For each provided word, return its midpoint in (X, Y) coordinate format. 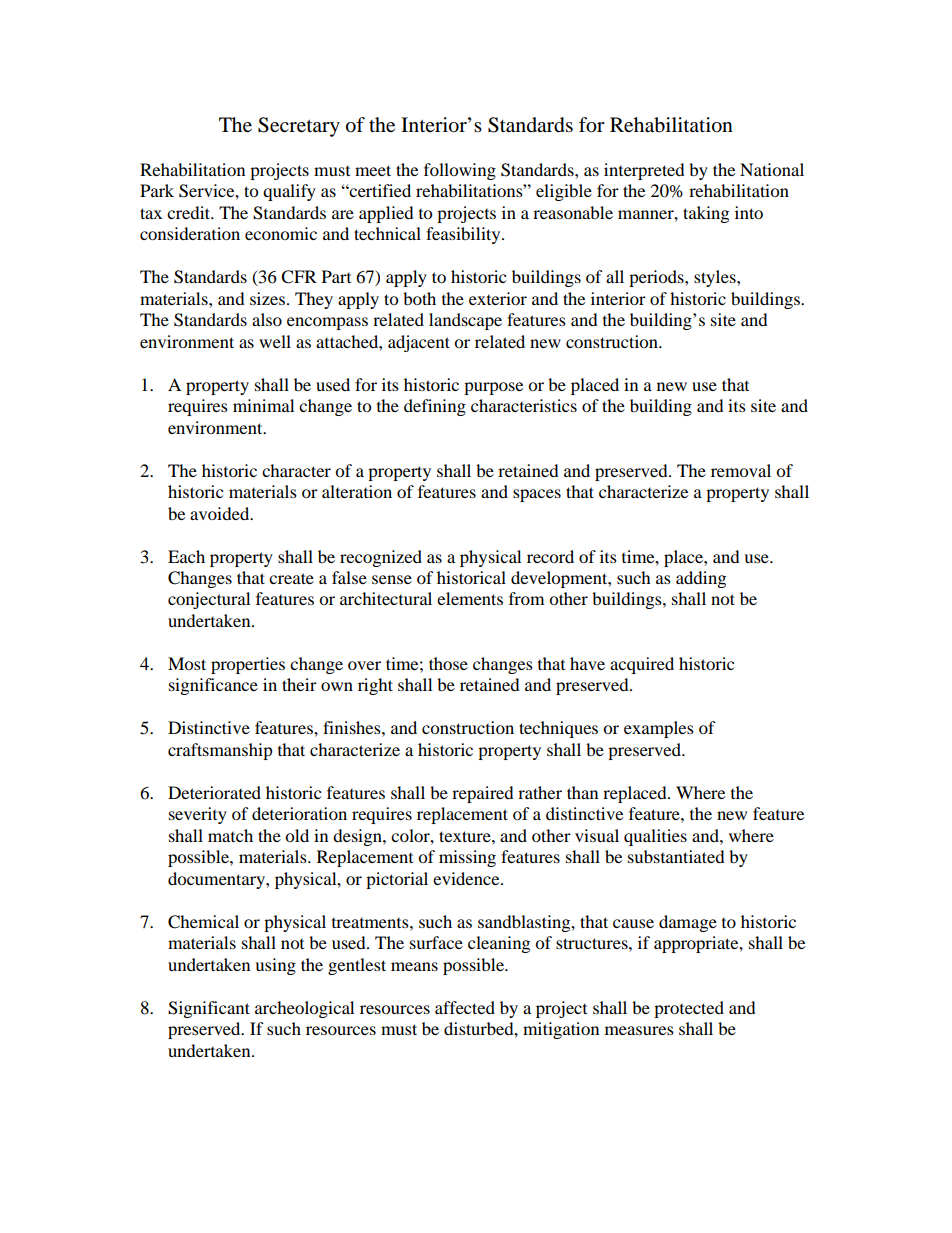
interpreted (644, 171)
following (460, 171)
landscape (465, 321)
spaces (537, 495)
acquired (642, 665)
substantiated (676, 856)
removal (741, 470)
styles (716, 278)
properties (248, 665)
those (448, 663)
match (230, 835)
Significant (209, 1009)
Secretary (299, 127)
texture (466, 836)
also (267, 319)
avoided (221, 513)
